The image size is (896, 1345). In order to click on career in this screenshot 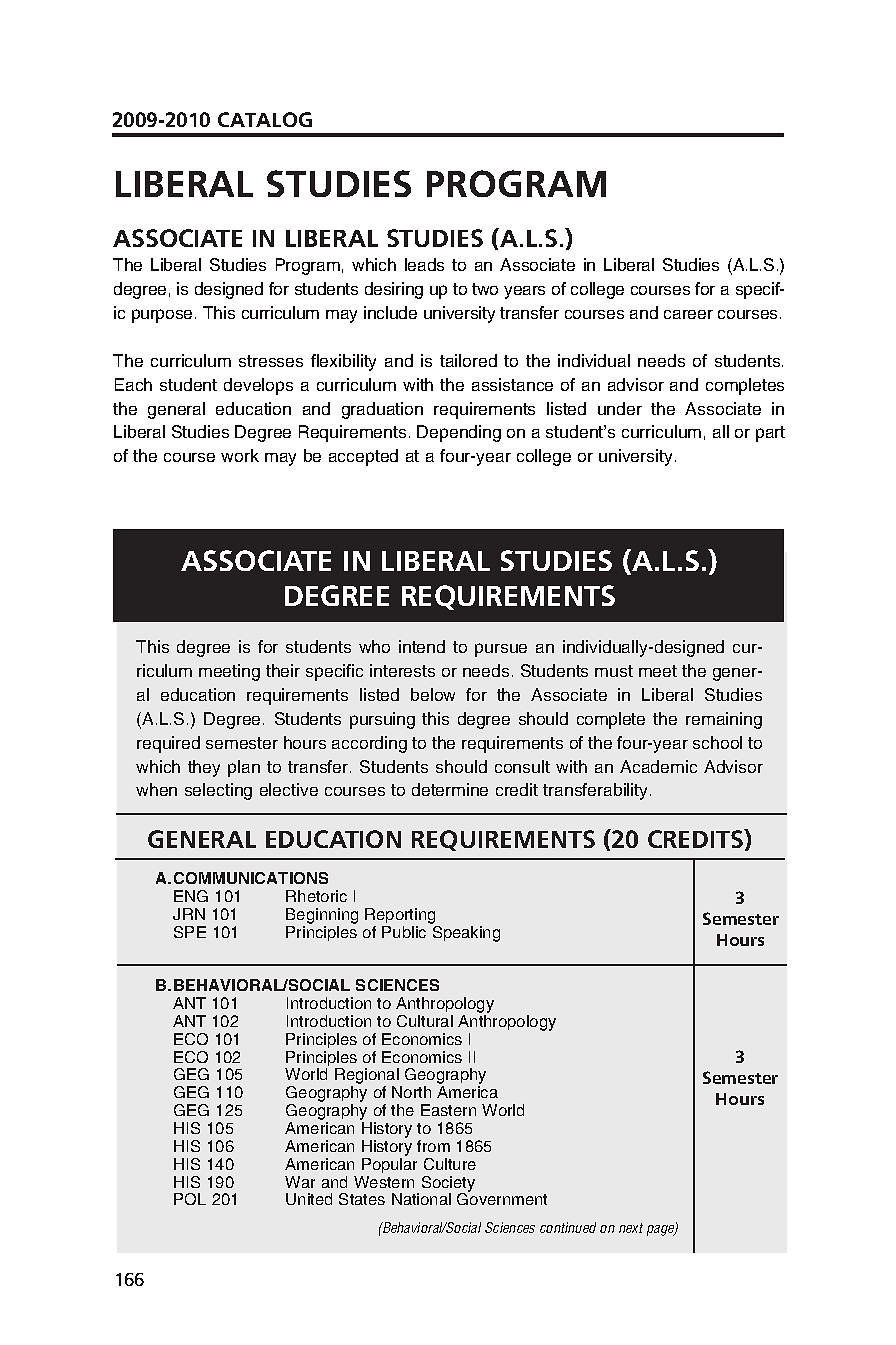, I will do `click(688, 314)`.
